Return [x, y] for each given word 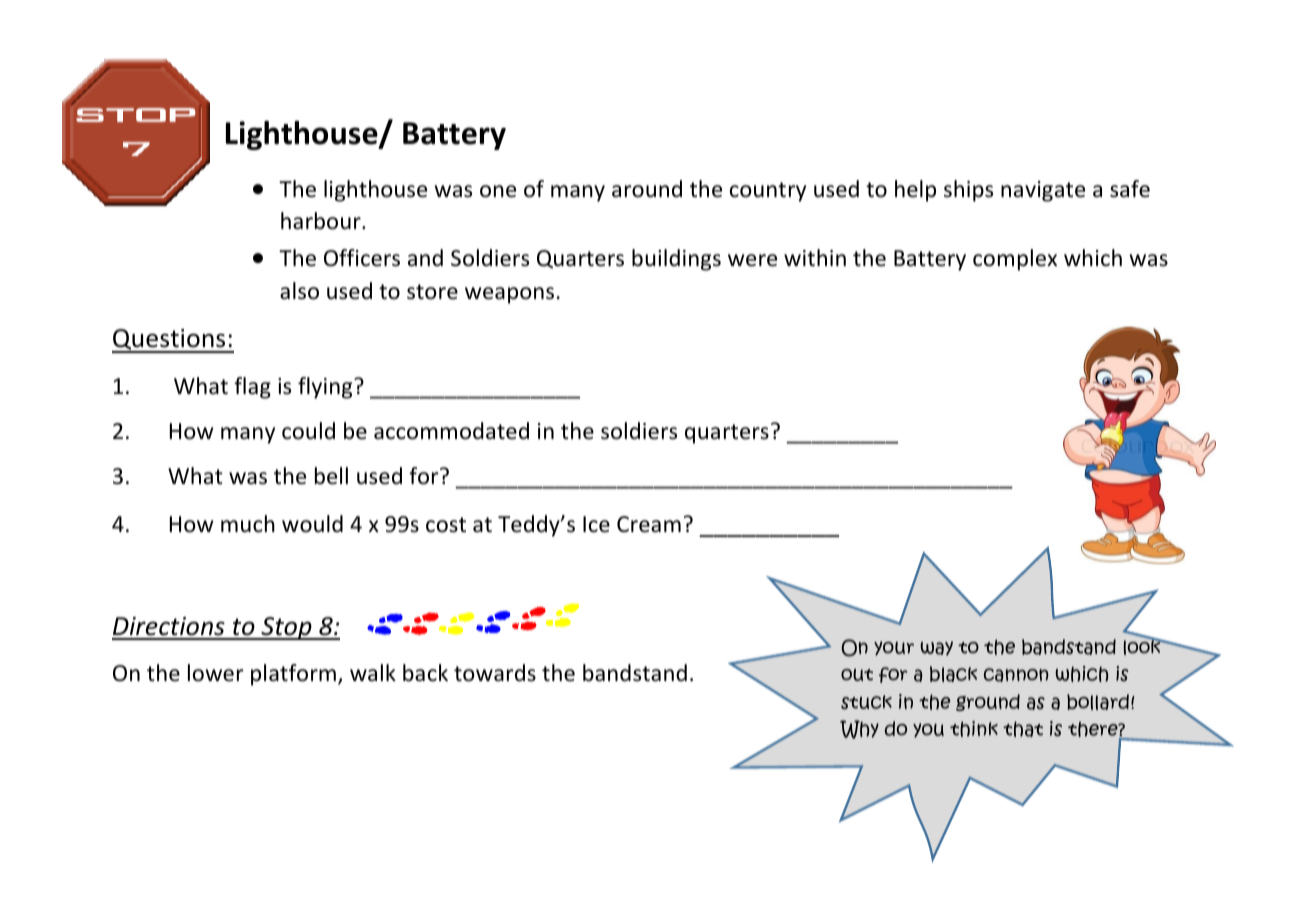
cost [446, 525]
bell [331, 476]
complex [1015, 260]
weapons [509, 295]
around [647, 189]
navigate [1043, 191]
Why [859, 729]
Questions [170, 341]
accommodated [451, 431]
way [936, 648]
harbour [322, 221]
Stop [286, 628]
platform [293, 675]
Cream [649, 524]
